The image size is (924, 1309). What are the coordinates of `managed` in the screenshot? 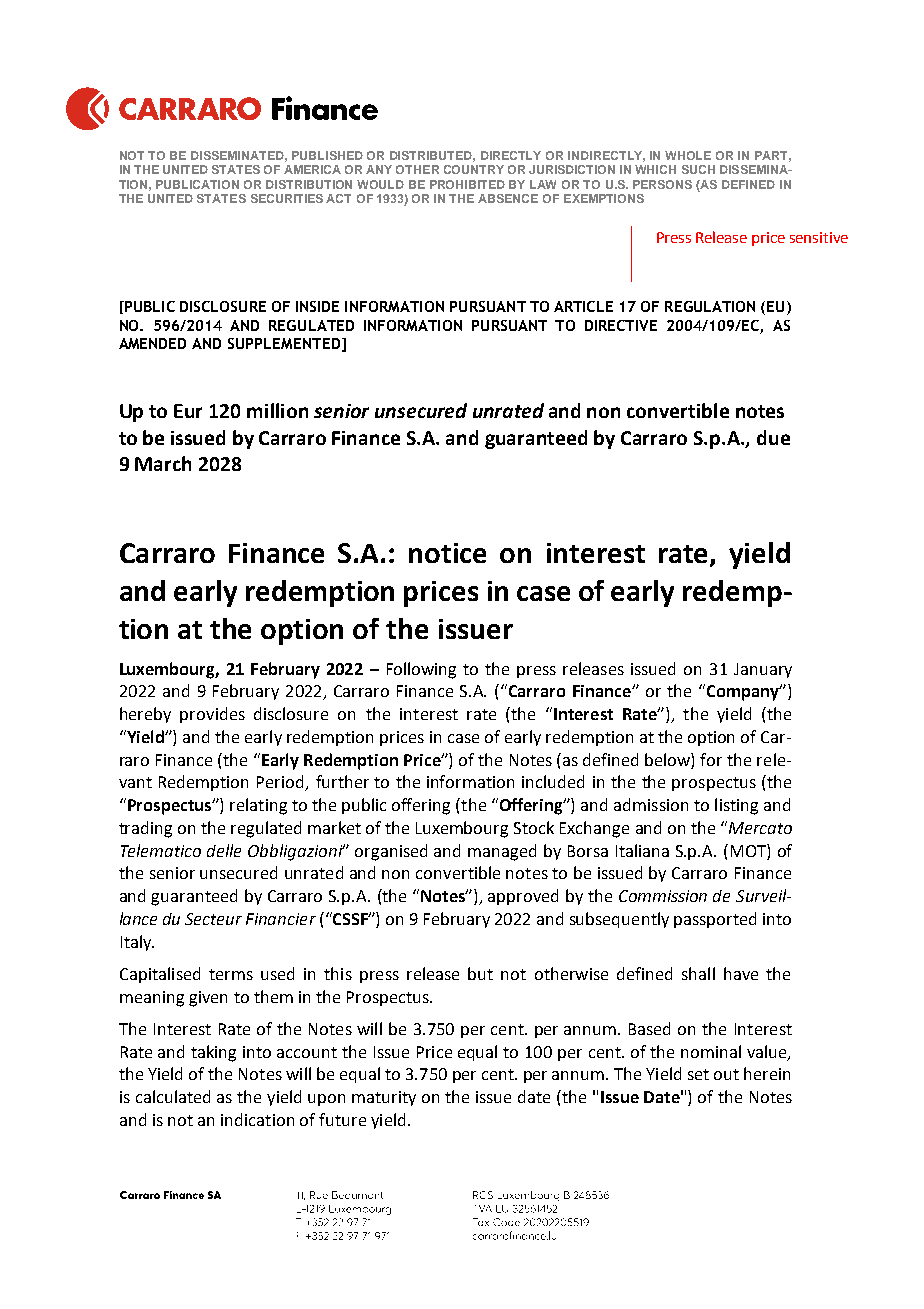 It's located at (502, 852).
